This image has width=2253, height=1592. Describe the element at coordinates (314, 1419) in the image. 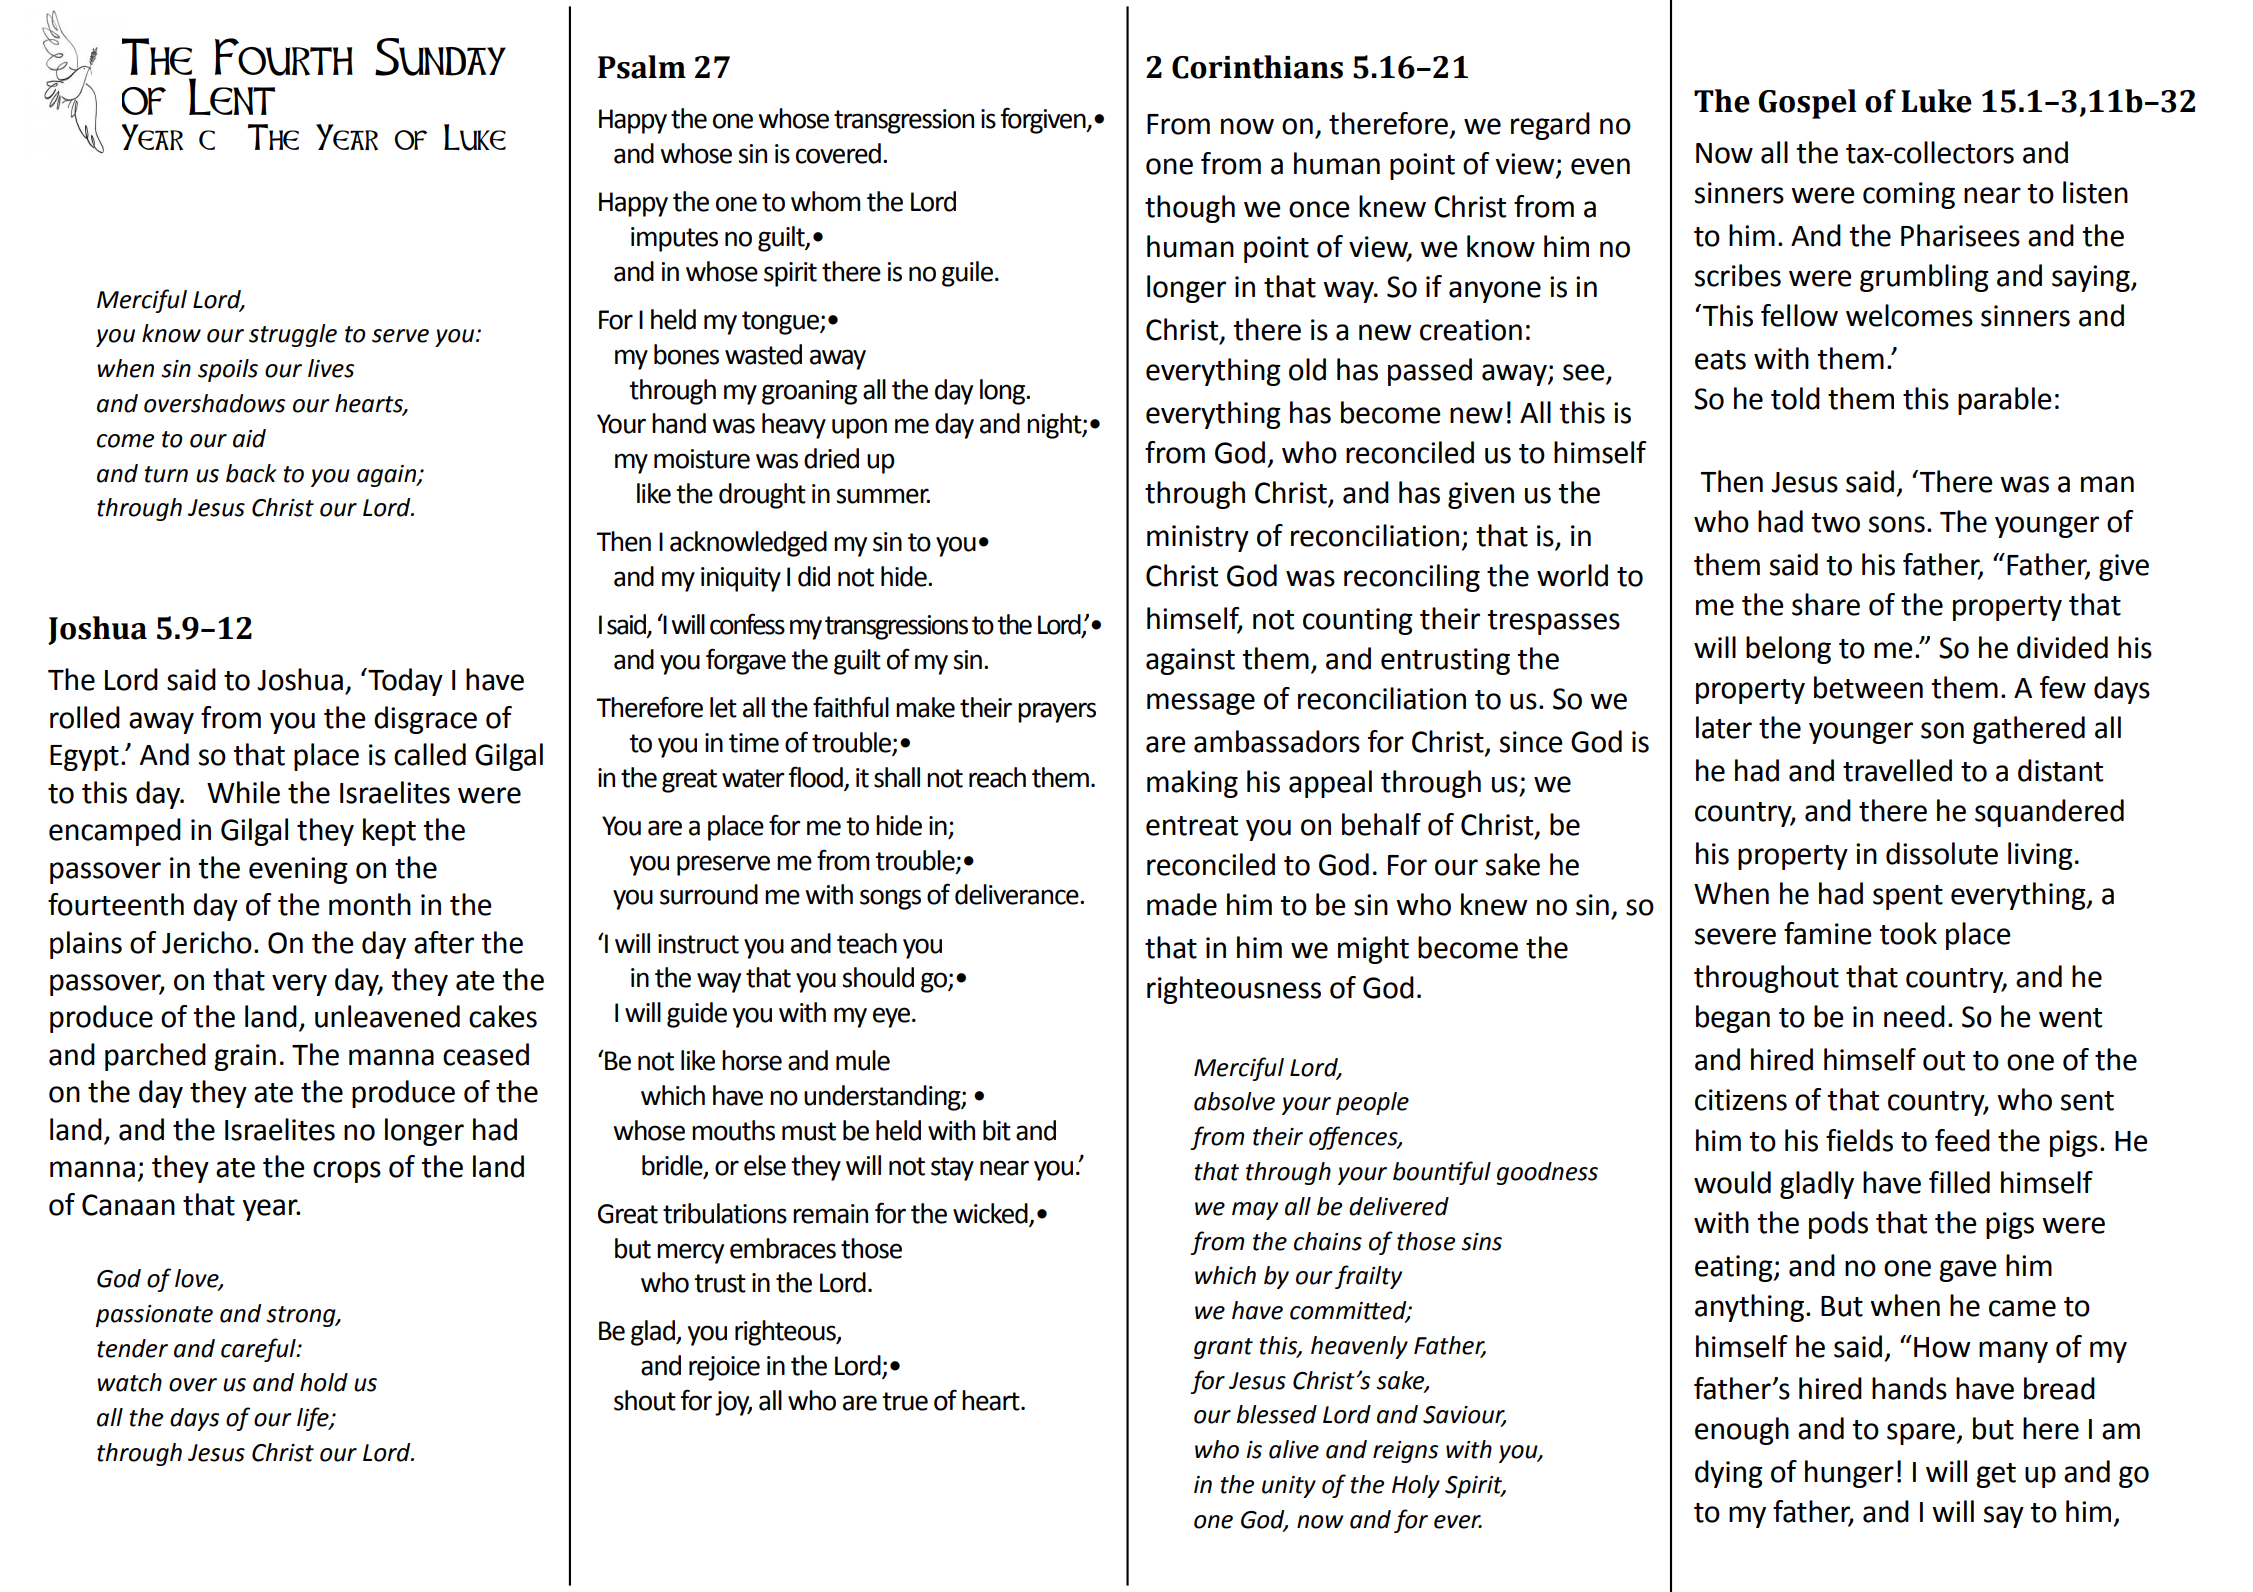

I see `life` at that location.
